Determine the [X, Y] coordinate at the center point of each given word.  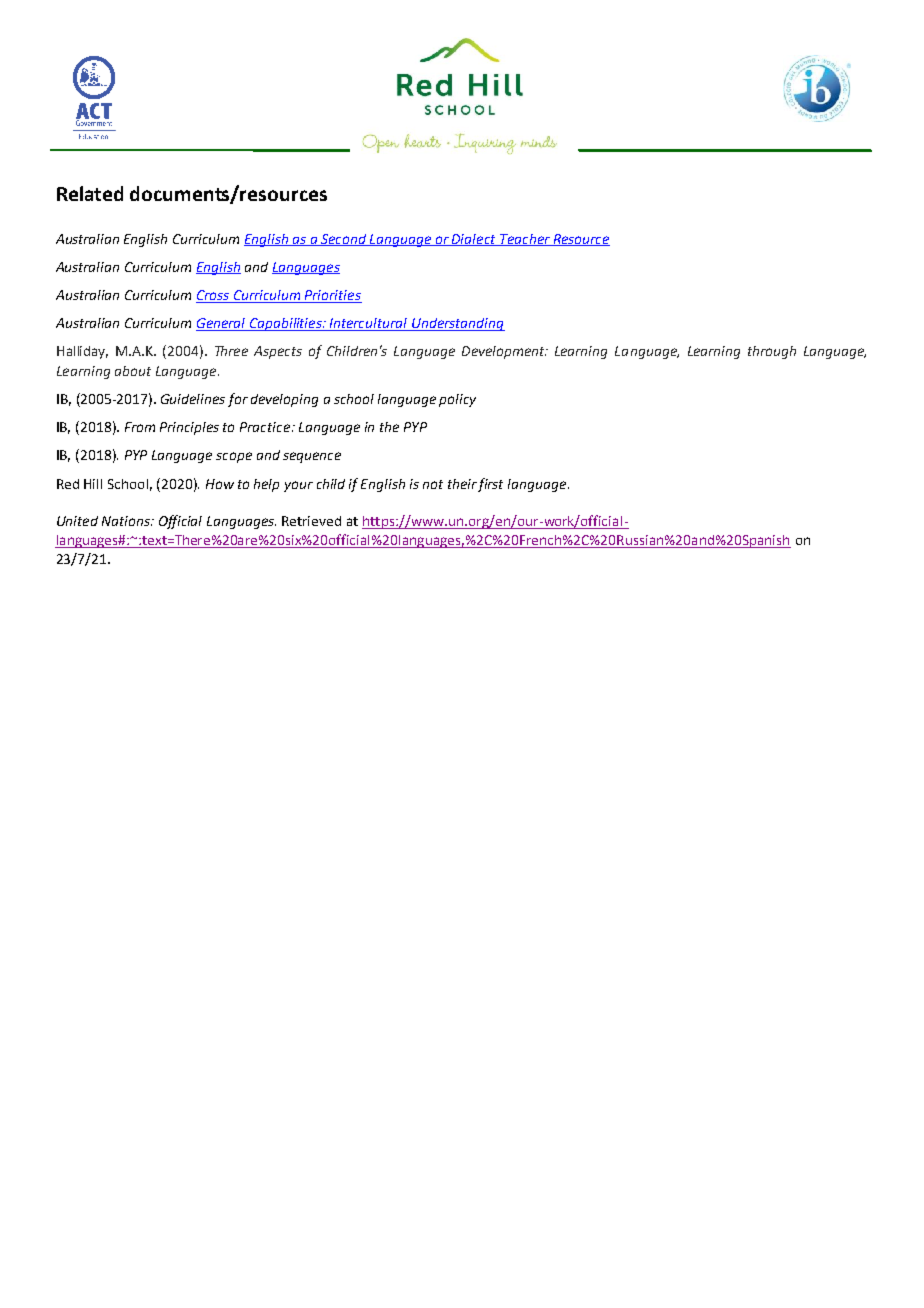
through [772, 352]
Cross [213, 296]
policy [457, 400]
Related [90, 193]
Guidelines [193, 399]
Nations [127, 521]
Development [504, 352]
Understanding [457, 324]
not [433, 484]
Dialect [474, 240]
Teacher [525, 240]
